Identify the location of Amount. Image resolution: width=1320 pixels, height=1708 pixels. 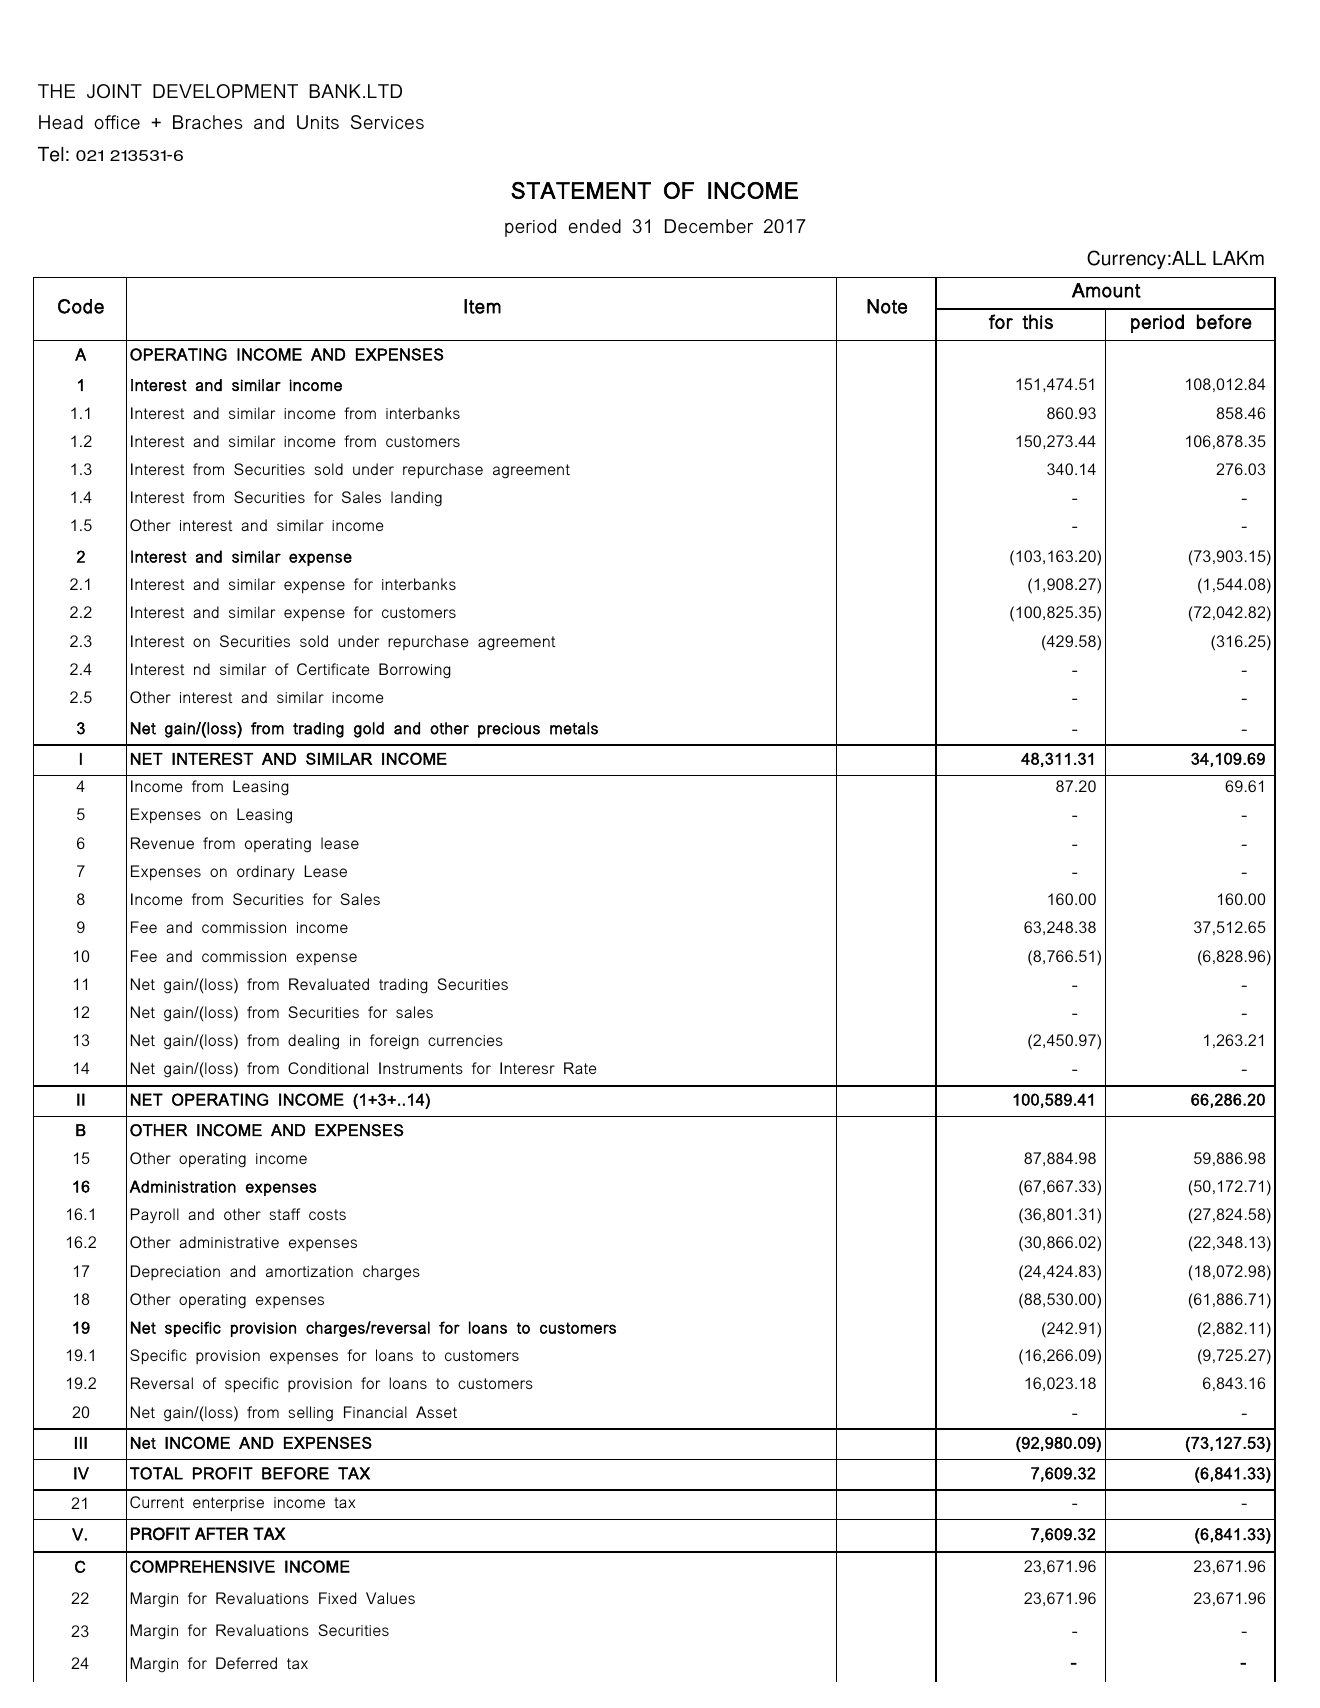
(1106, 290).
